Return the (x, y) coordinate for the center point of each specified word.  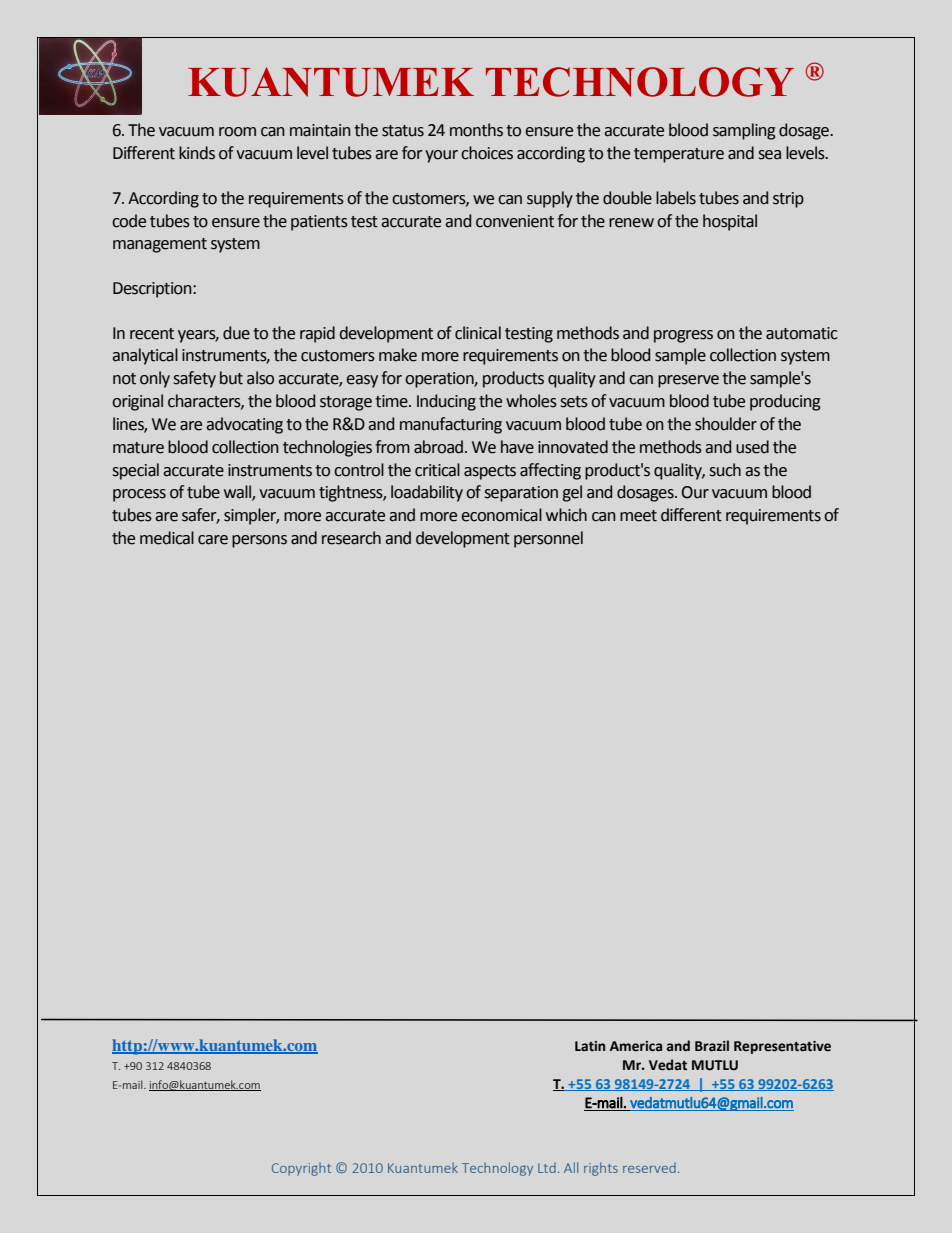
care (213, 540)
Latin (590, 1046)
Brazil (712, 1046)
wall (238, 493)
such (725, 470)
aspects (490, 472)
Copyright (301, 1169)
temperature (679, 155)
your (441, 156)
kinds (197, 153)
